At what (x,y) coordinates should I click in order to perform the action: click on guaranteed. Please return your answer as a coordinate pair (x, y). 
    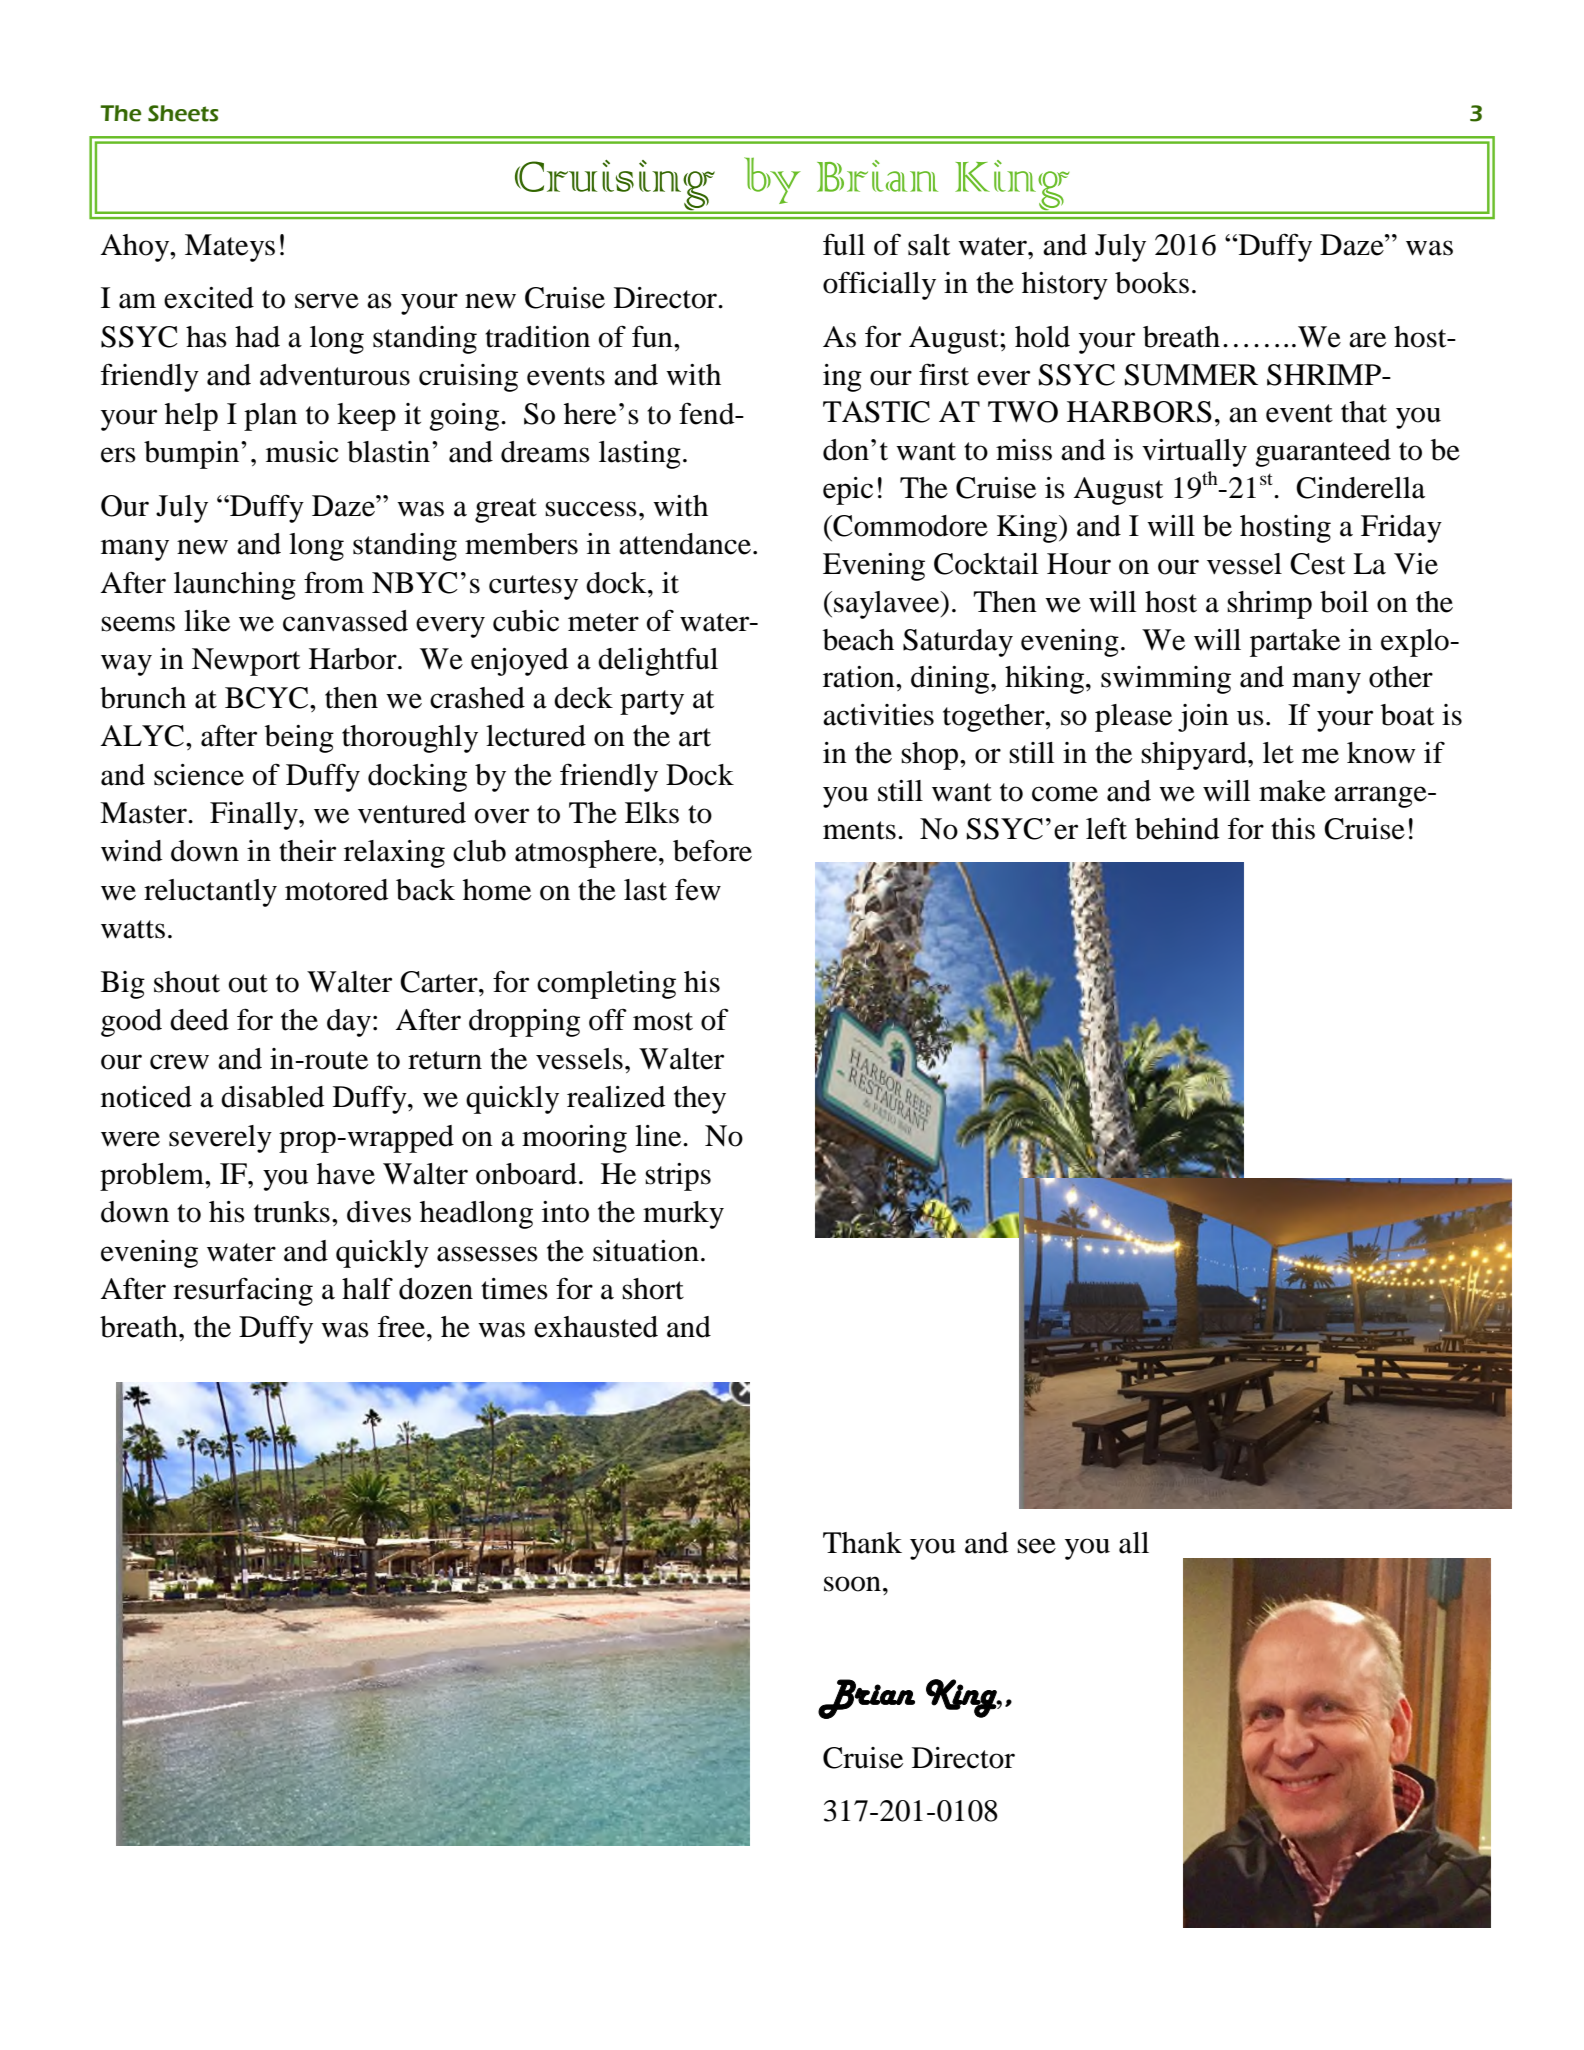
    Looking at the image, I should click on (1323, 453).
